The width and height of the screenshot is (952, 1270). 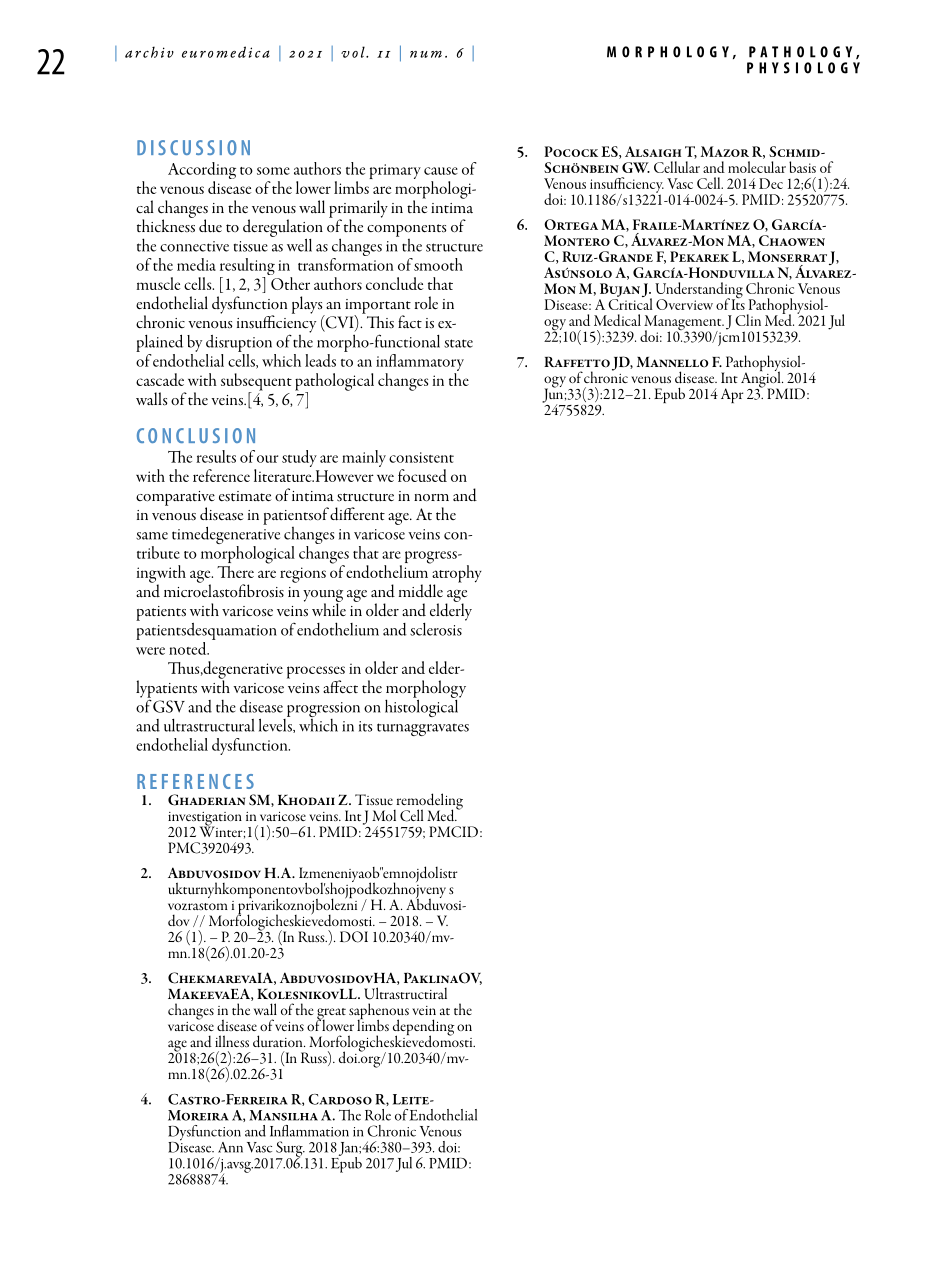 I want to click on Dec, so click(x=771, y=183).
